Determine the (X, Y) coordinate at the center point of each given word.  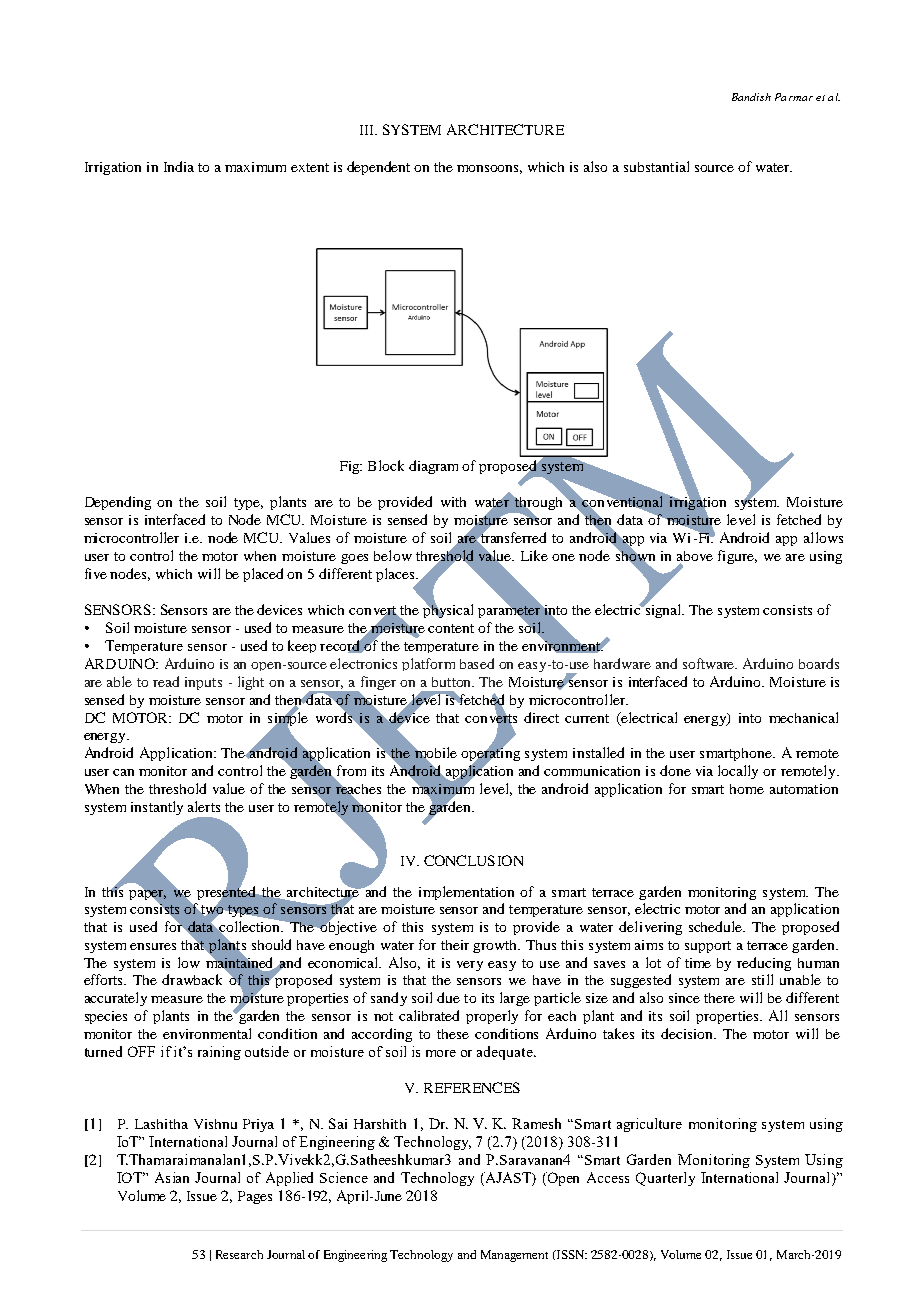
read (166, 681)
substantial (656, 166)
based (477, 663)
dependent (378, 168)
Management (514, 1256)
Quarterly (665, 1179)
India (179, 166)
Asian (172, 1177)
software (710, 663)
